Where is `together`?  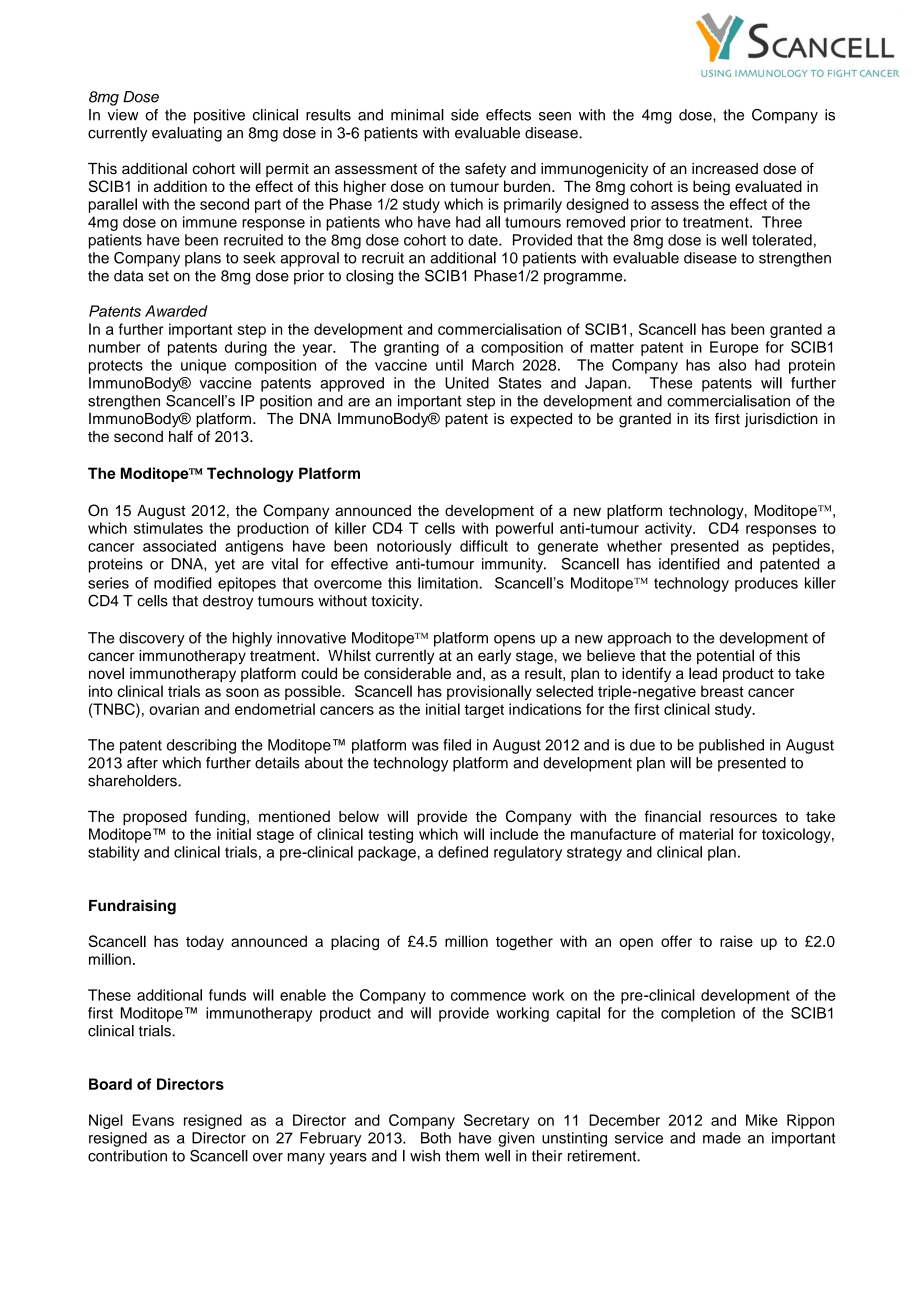 together is located at coordinates (524, 943).
